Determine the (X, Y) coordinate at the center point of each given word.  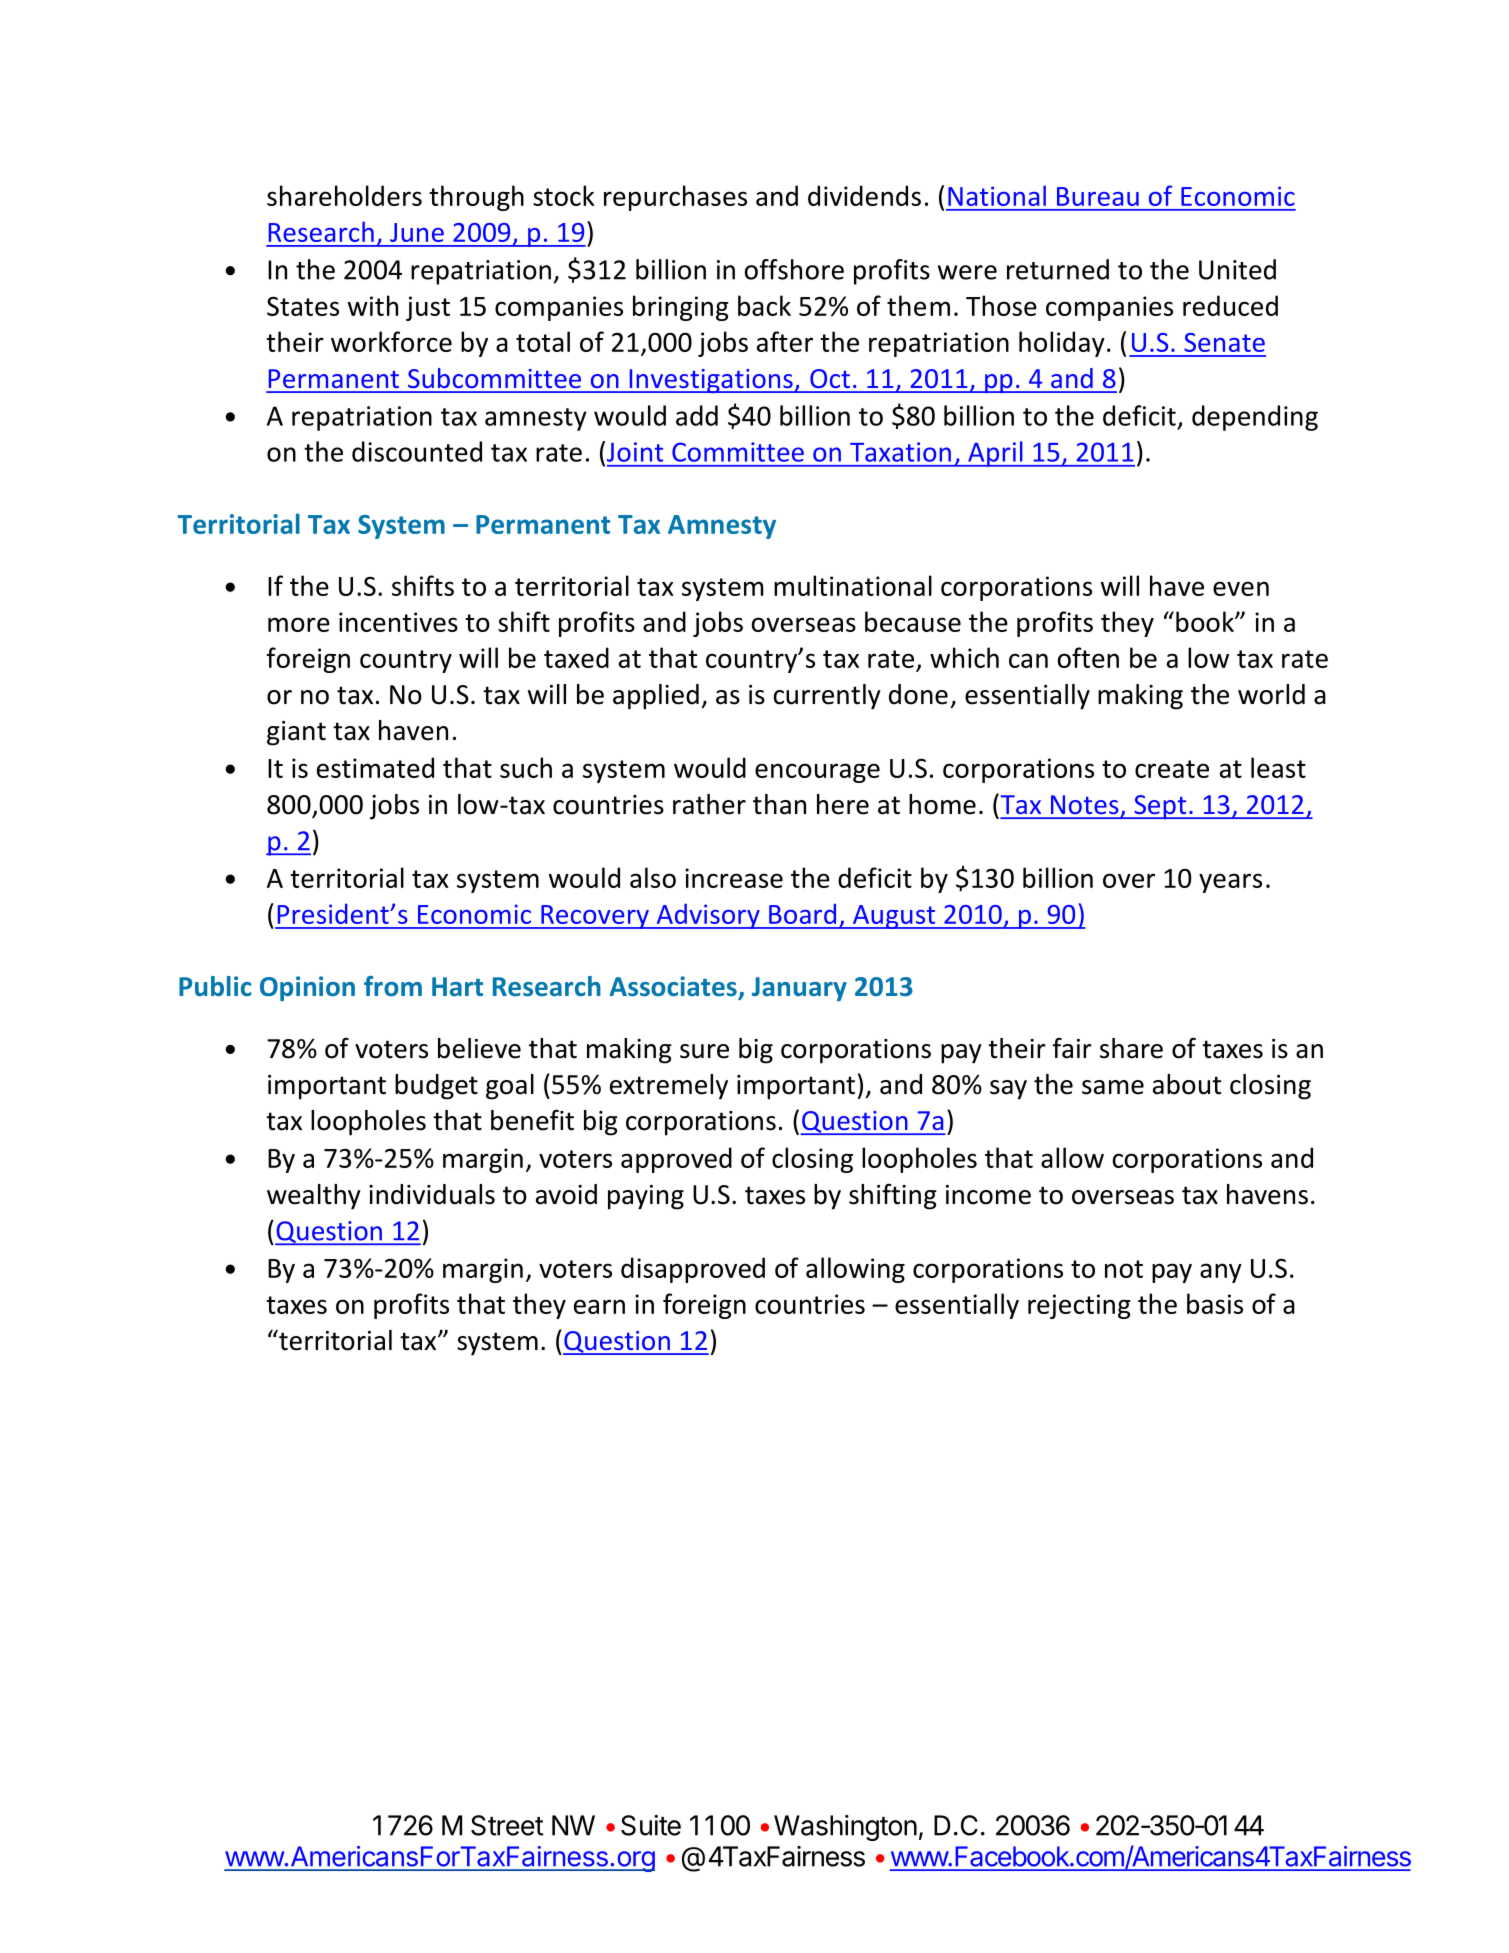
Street (507, 1825)
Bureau (1098, 196)
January (799, 989)
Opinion (307, 988)
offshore (794, 269)
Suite (651, 1825)
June (417, 232)
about (1187, 1084)
